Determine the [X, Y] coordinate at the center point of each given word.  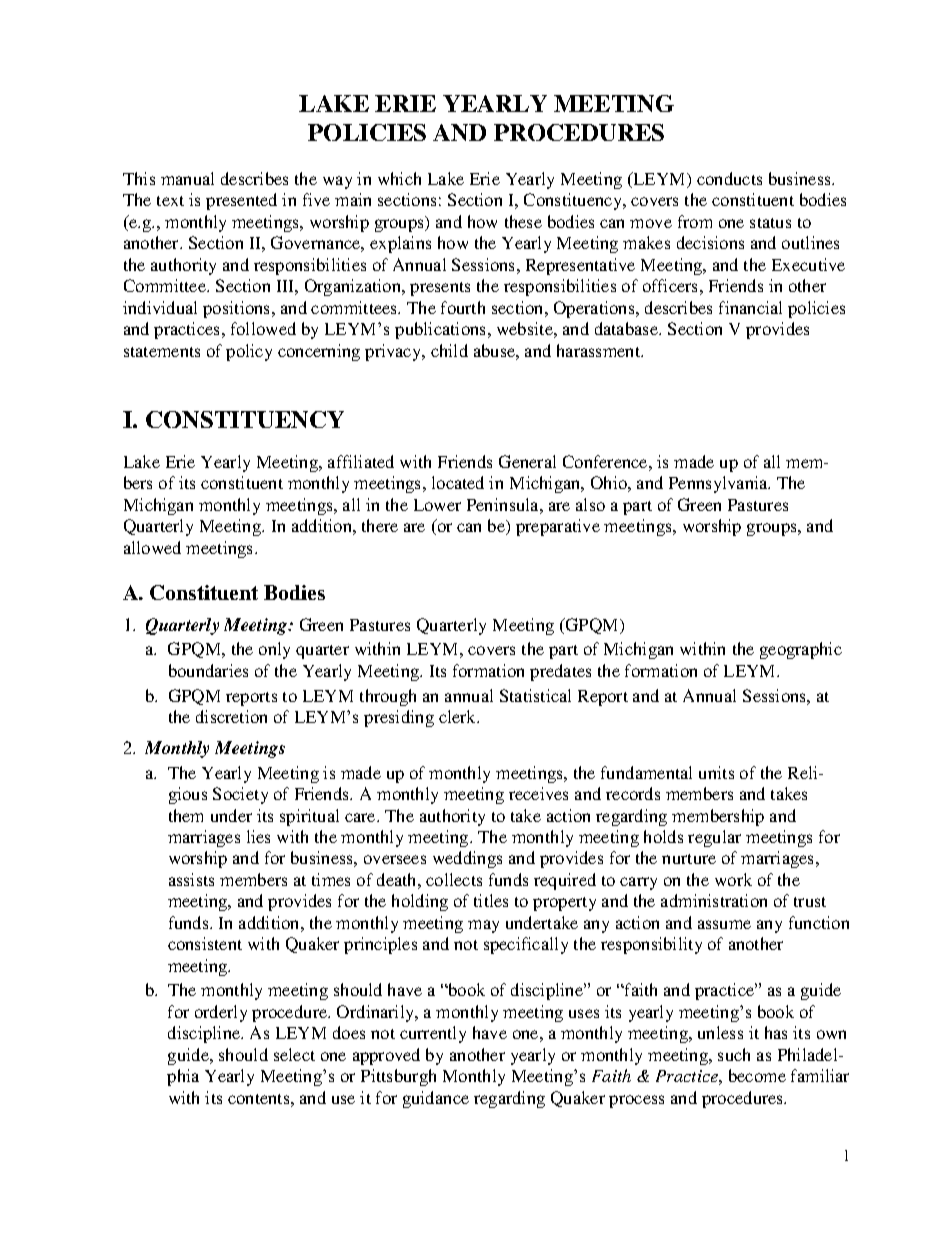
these [523, 221]
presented [241, 201]
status [770, 223]
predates [560, 672]
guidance [436, 1099]
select [294, 1054]
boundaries [208, 670]
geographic [801, 650]
